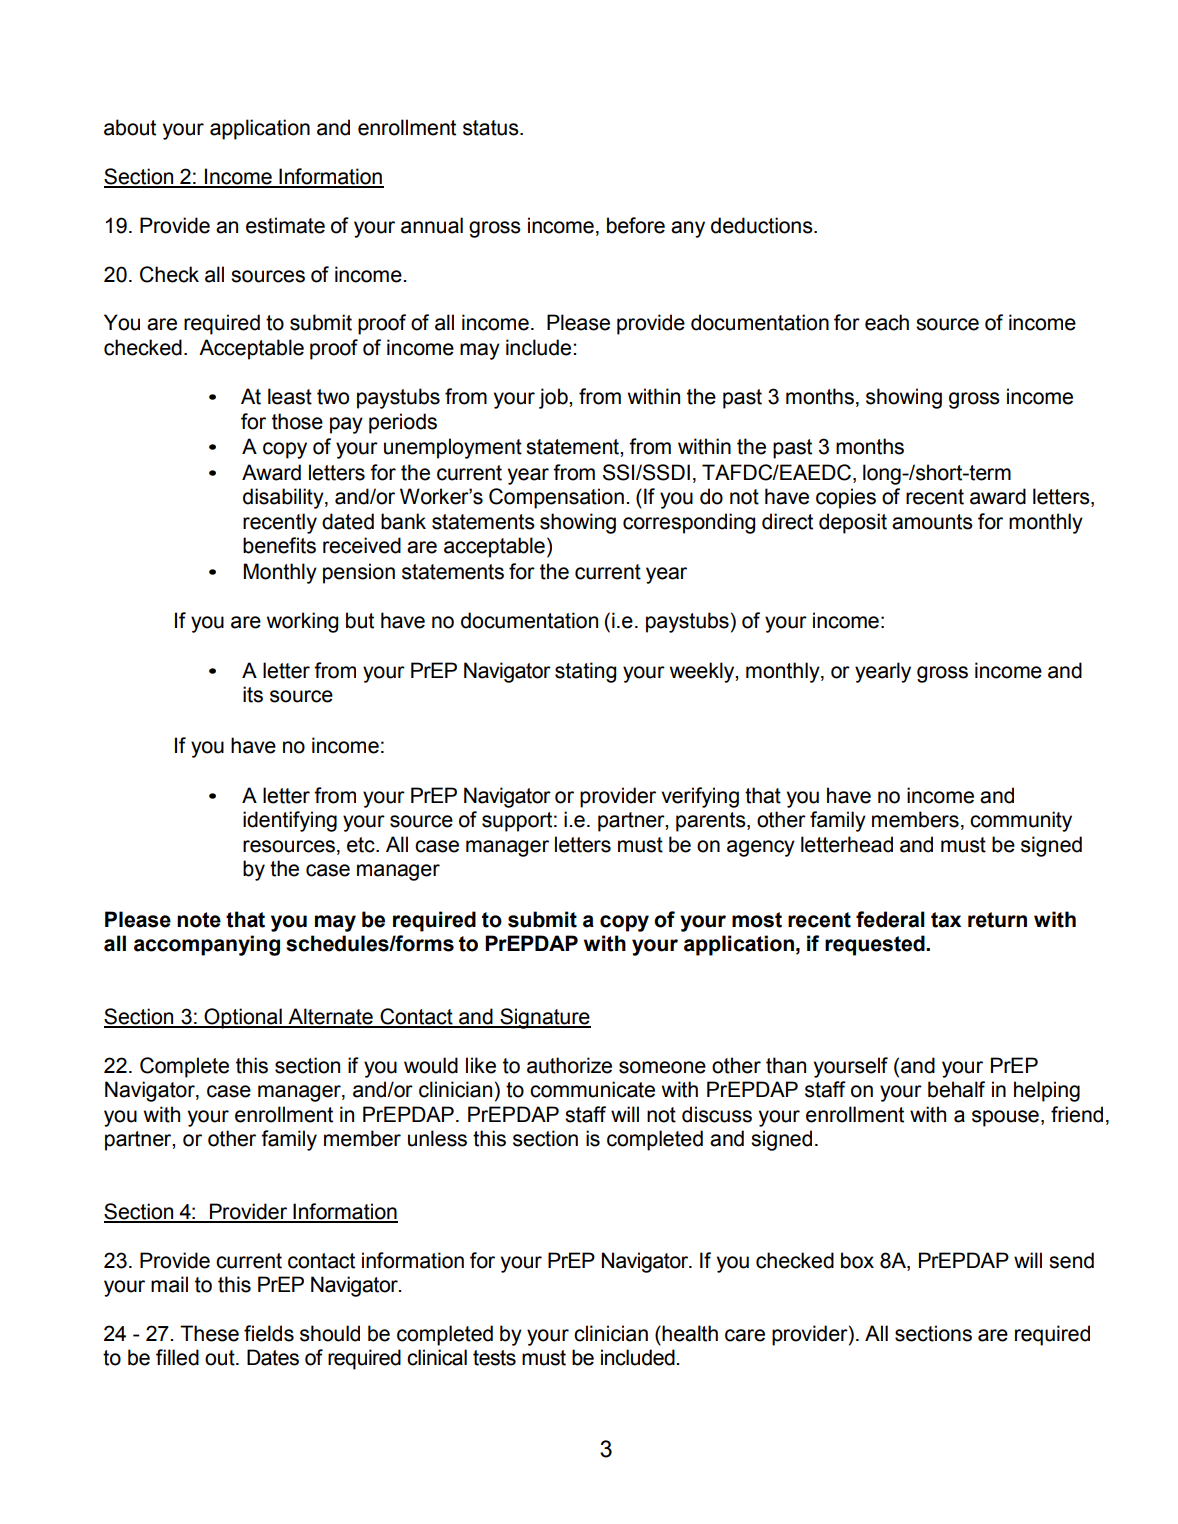  I want to click on Compensation, so click(556, 498).
